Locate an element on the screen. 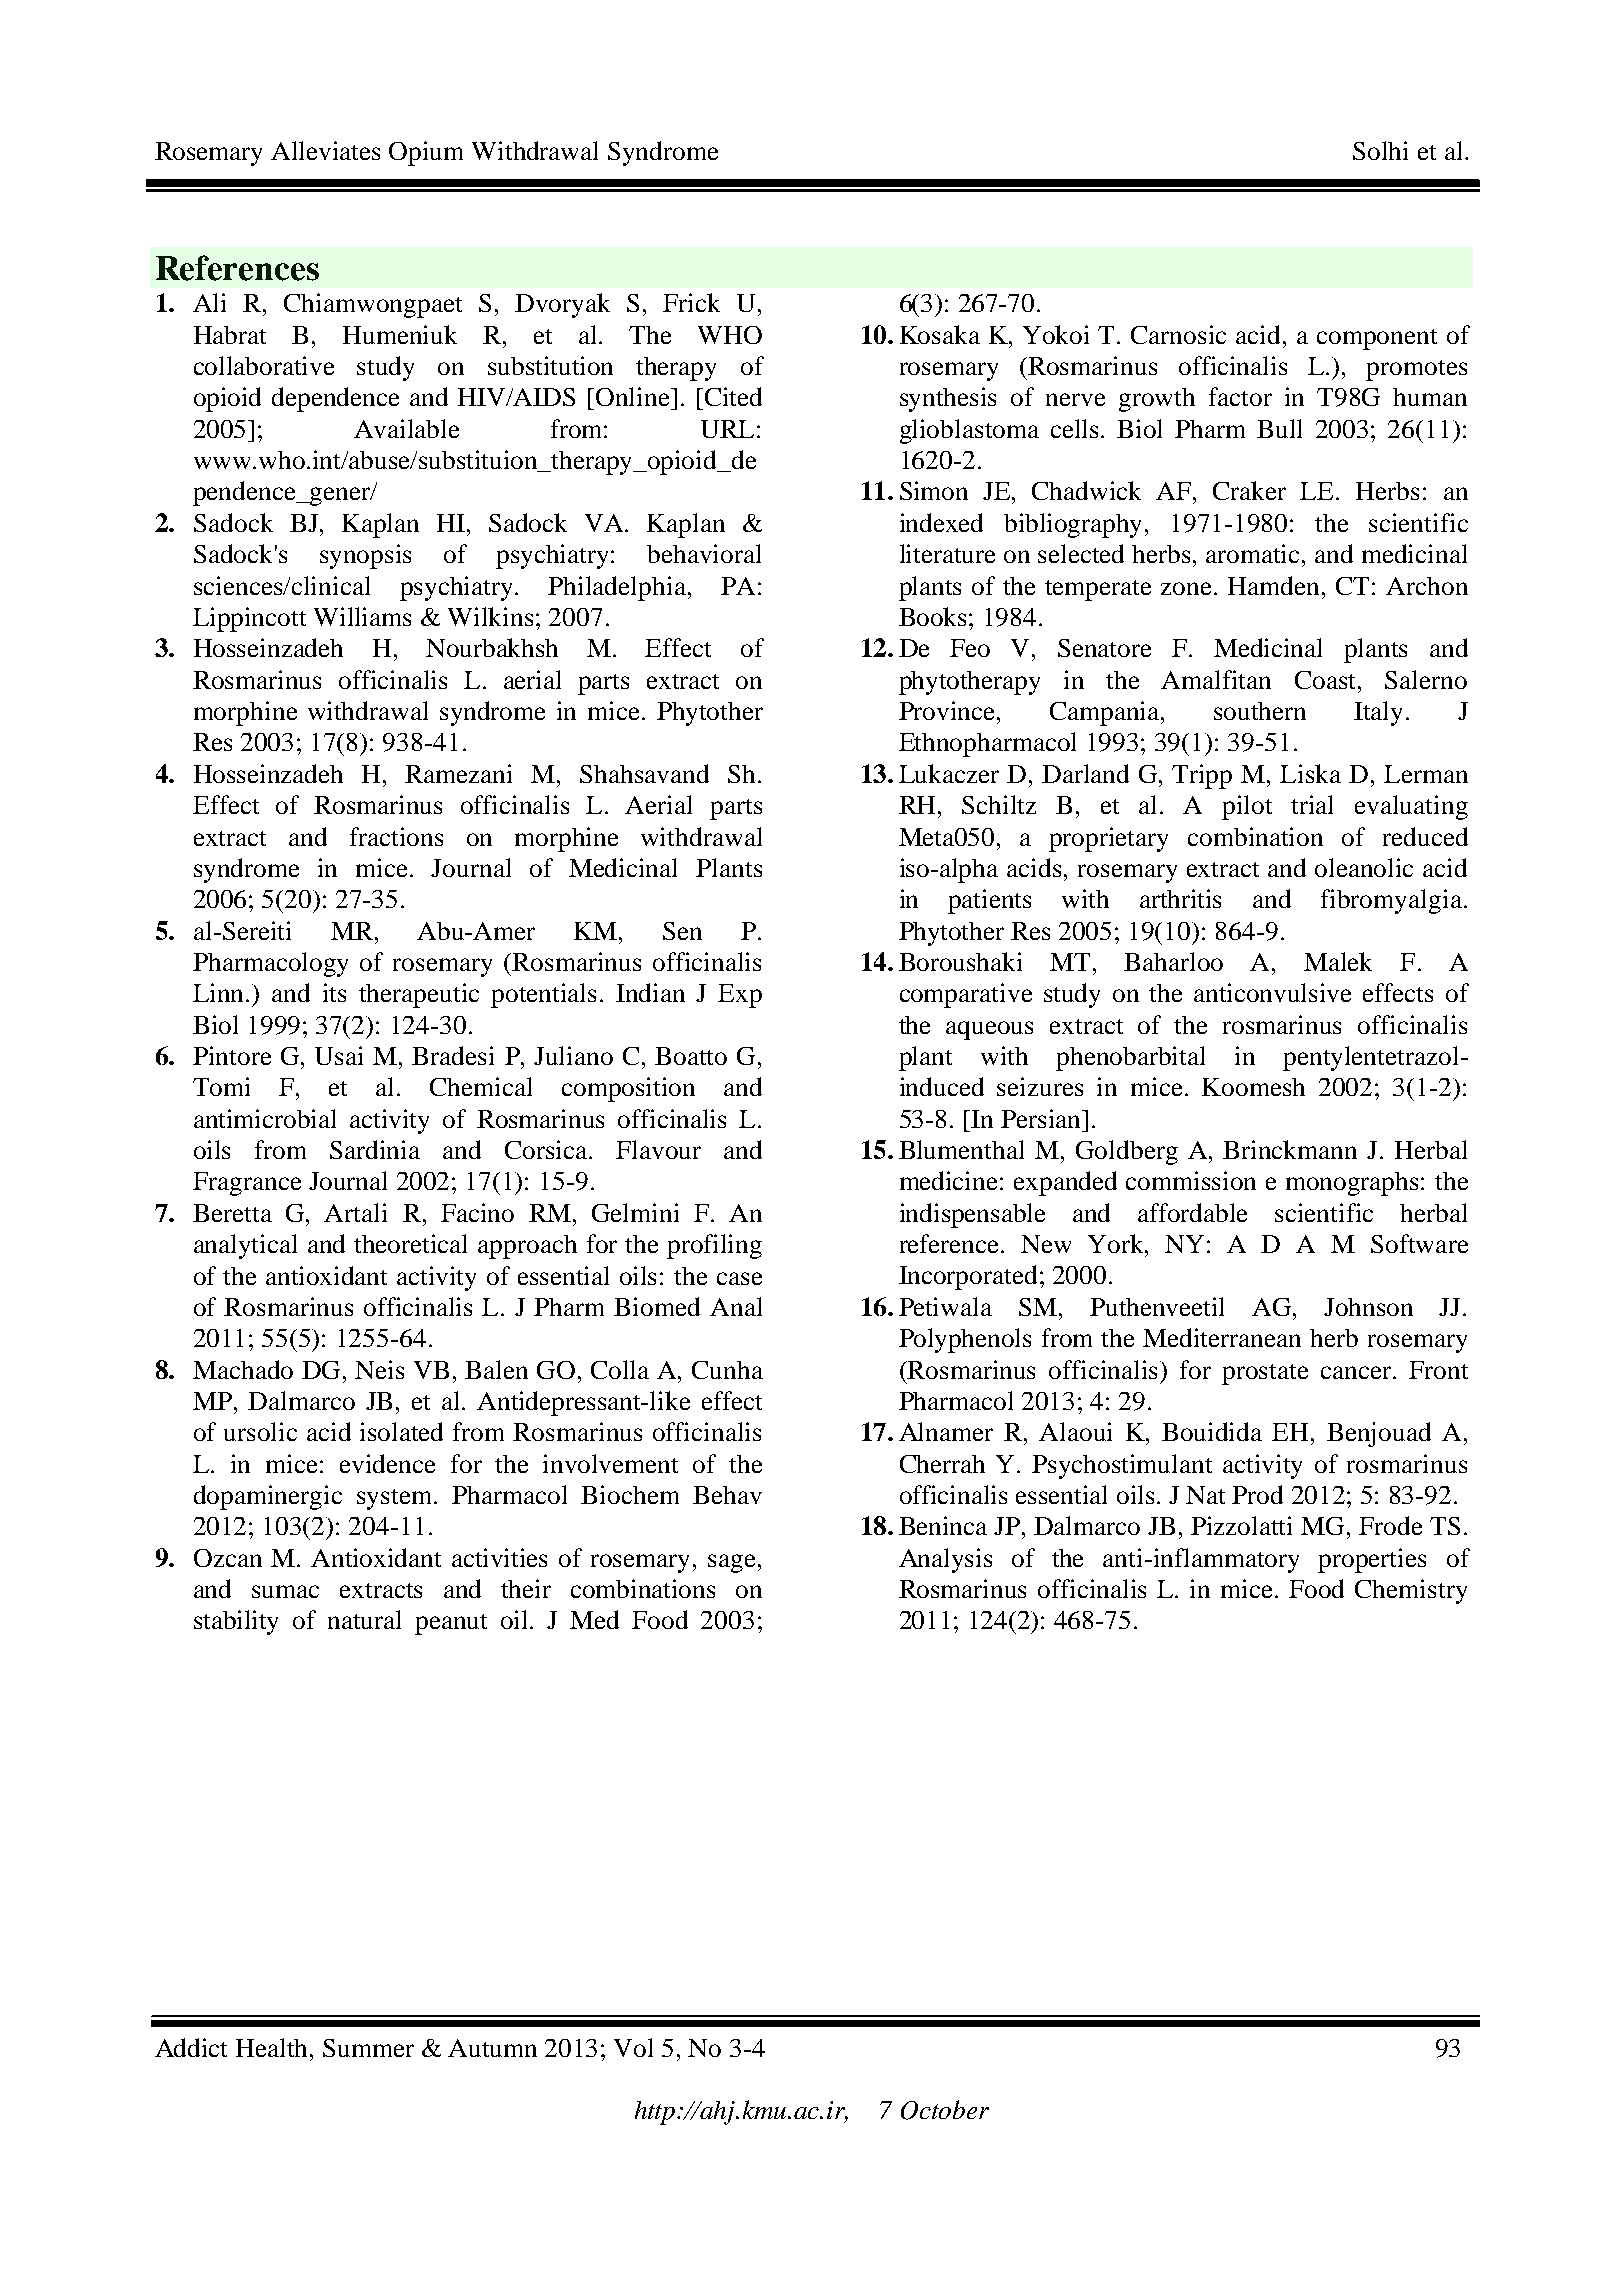 Image resolution: width=1623 pixels, height=2296 pixels. component is located at coordinates (1377, 339).
